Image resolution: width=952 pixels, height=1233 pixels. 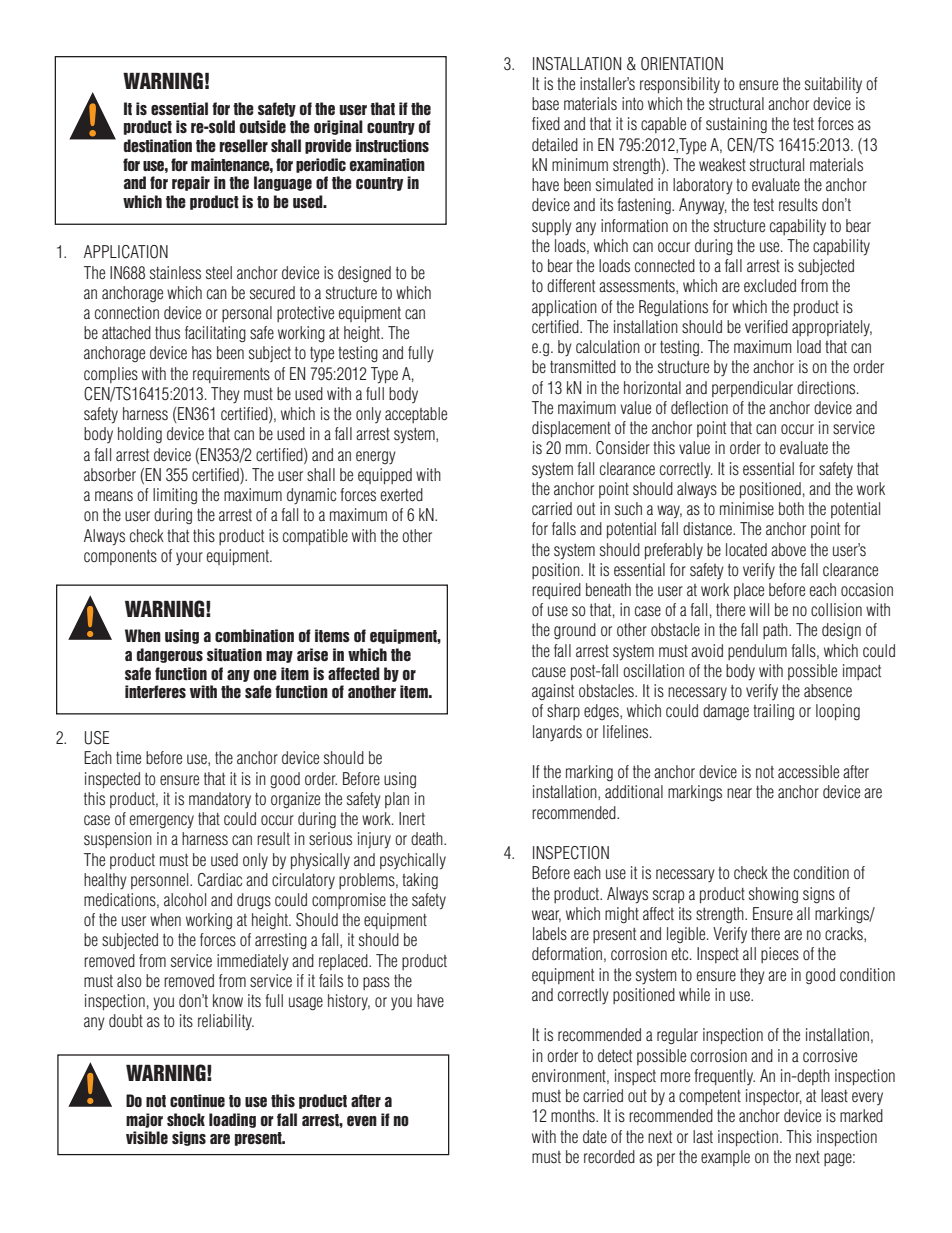 I want to click on base, so click(x=545, y=103).
